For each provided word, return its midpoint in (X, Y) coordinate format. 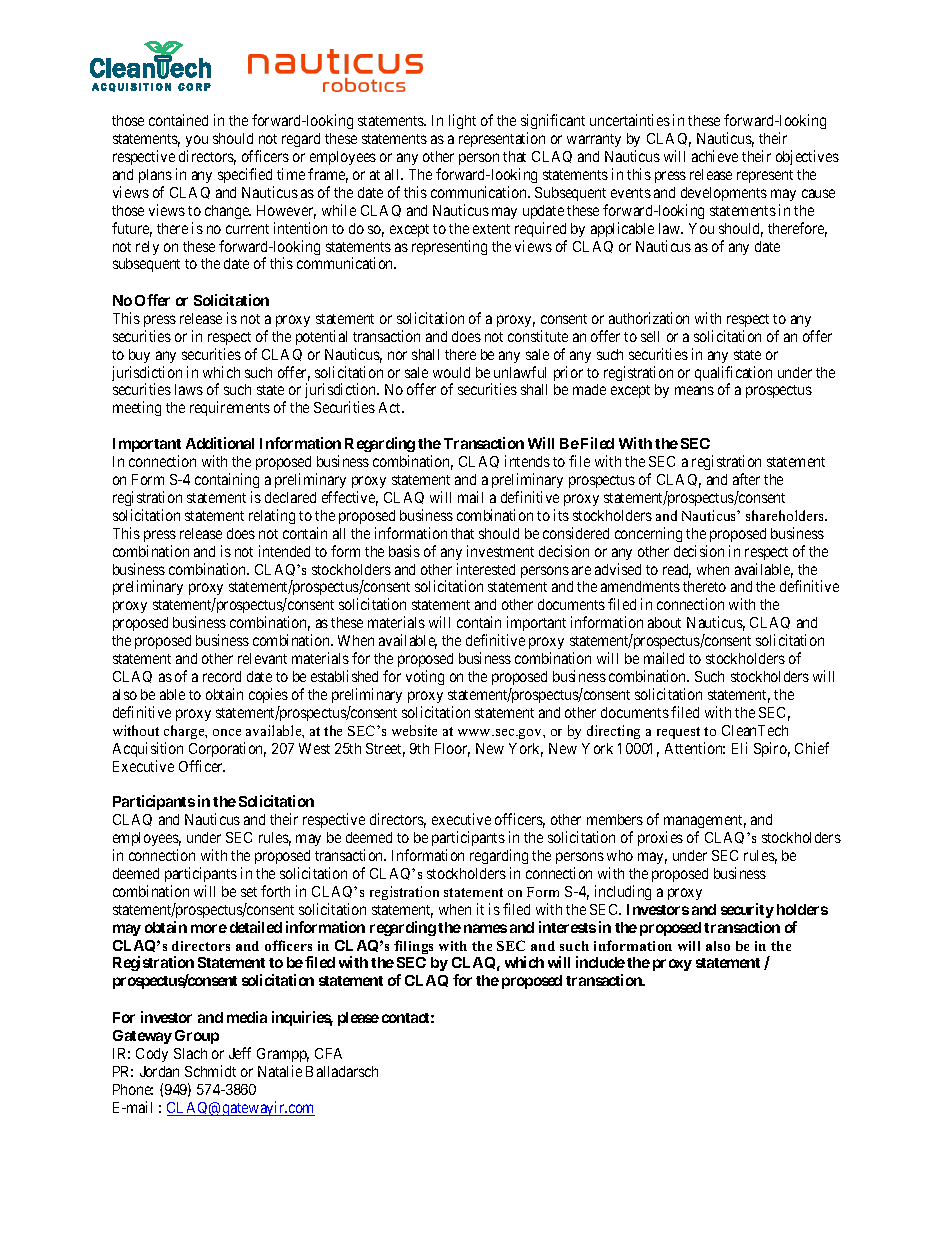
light (462, 121)
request (678, 733)
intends (527, 461)
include (600, 962)
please (358, 1019)
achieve (715, 156)
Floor (452, 750)
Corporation (227, 749)
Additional (220, 443)
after (746, 479)
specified (245, 175)
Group (197, 1037)
